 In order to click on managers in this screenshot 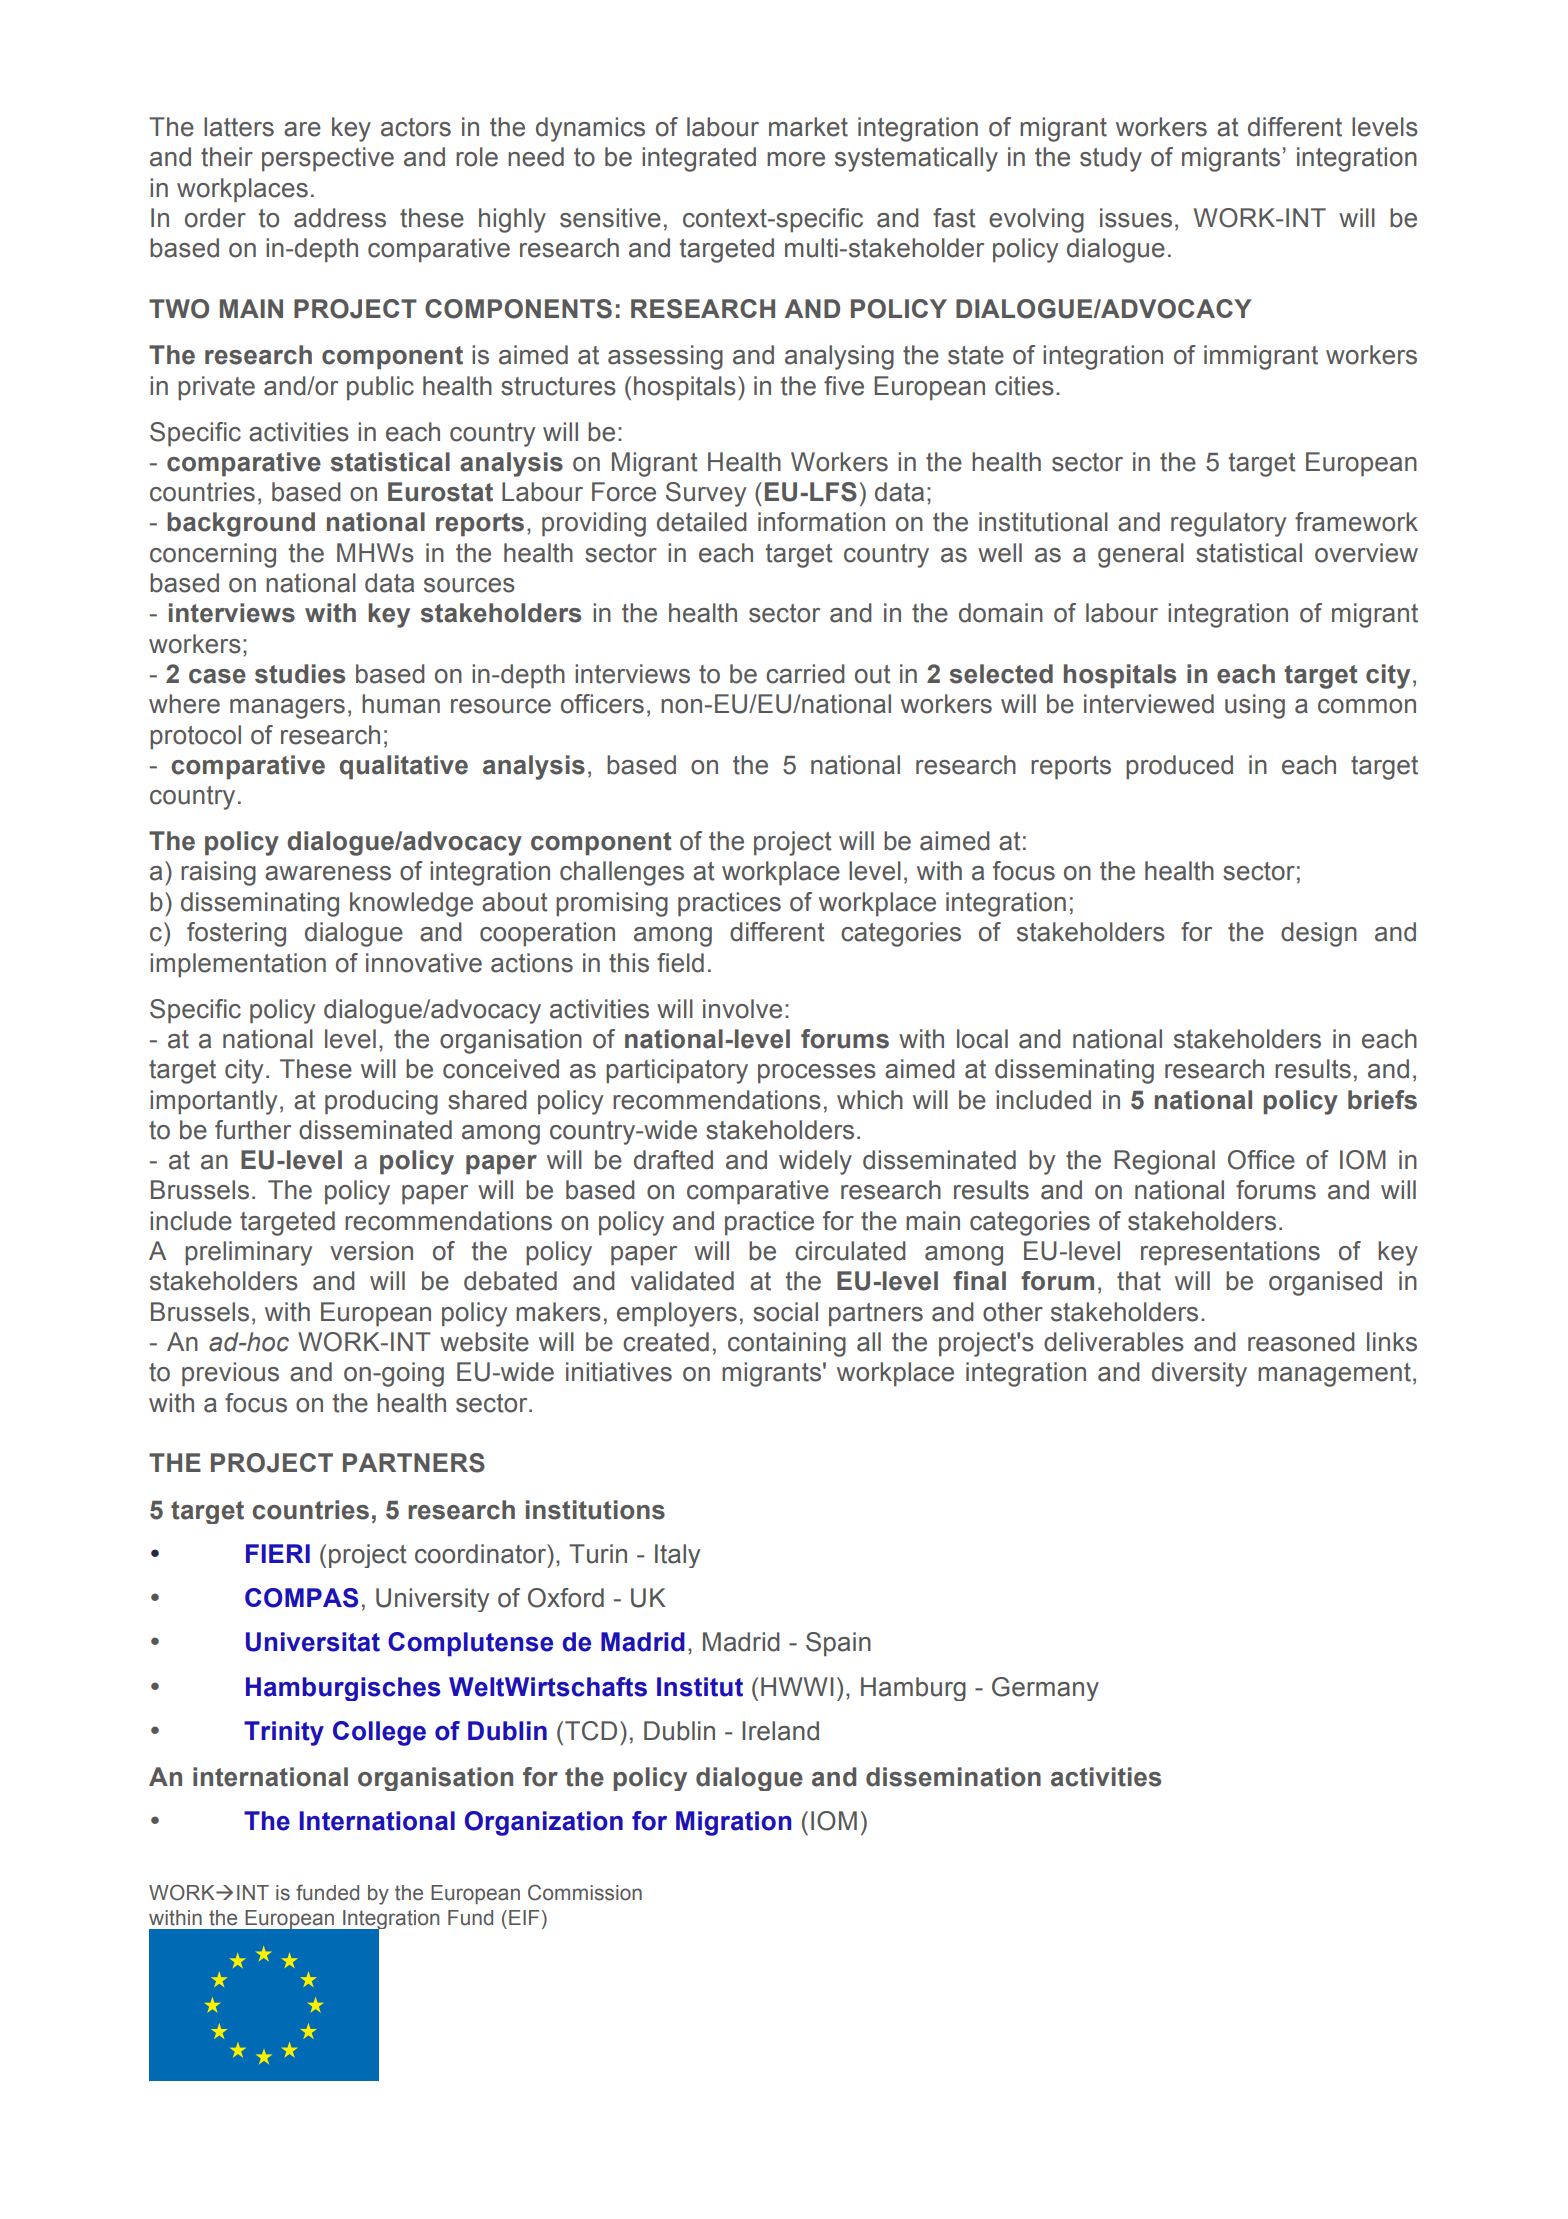, I will do `click(287, 709)`.
